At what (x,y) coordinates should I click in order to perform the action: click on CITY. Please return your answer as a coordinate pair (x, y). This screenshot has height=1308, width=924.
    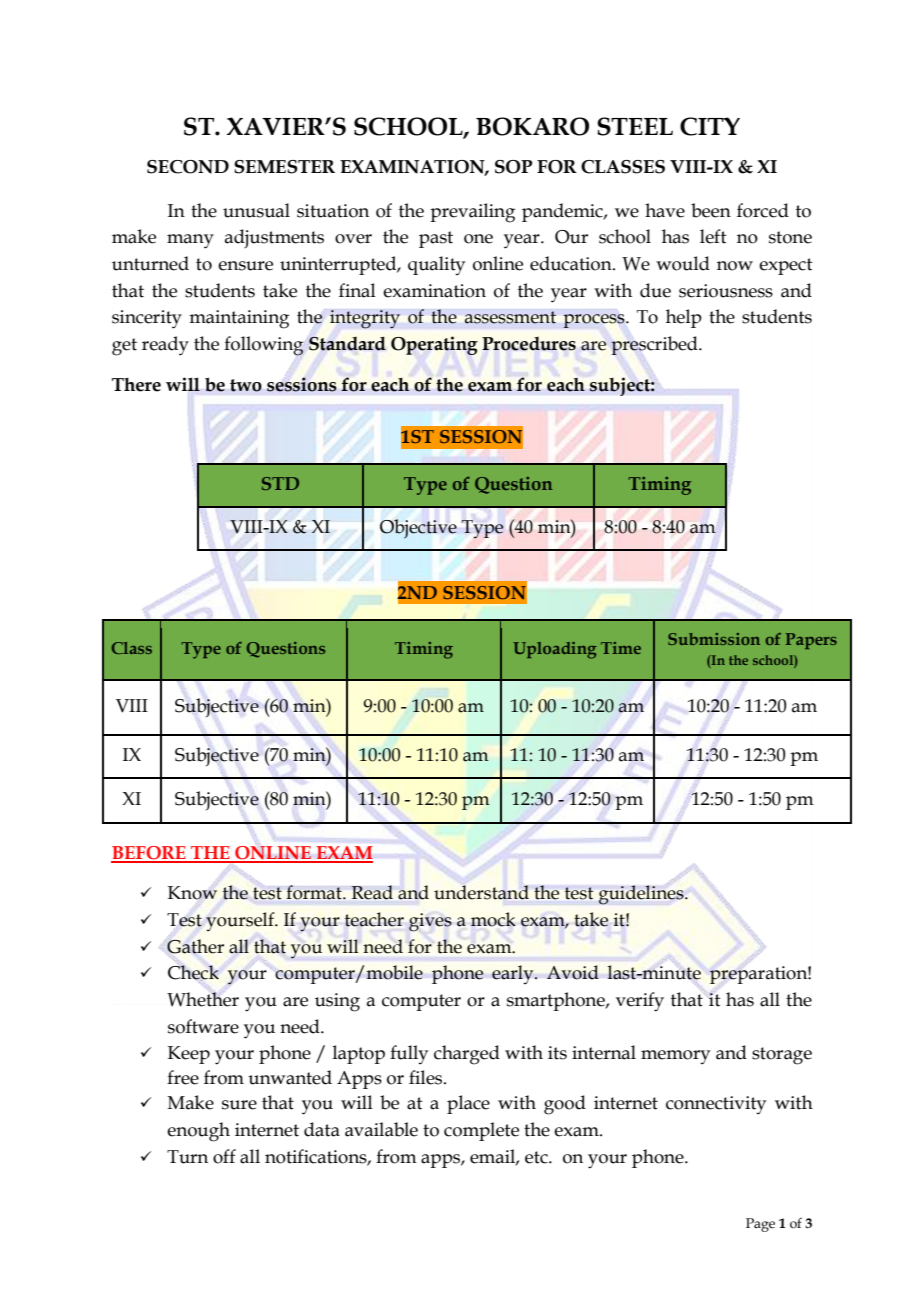
    Looking at the image, I should click on (710, 126).
